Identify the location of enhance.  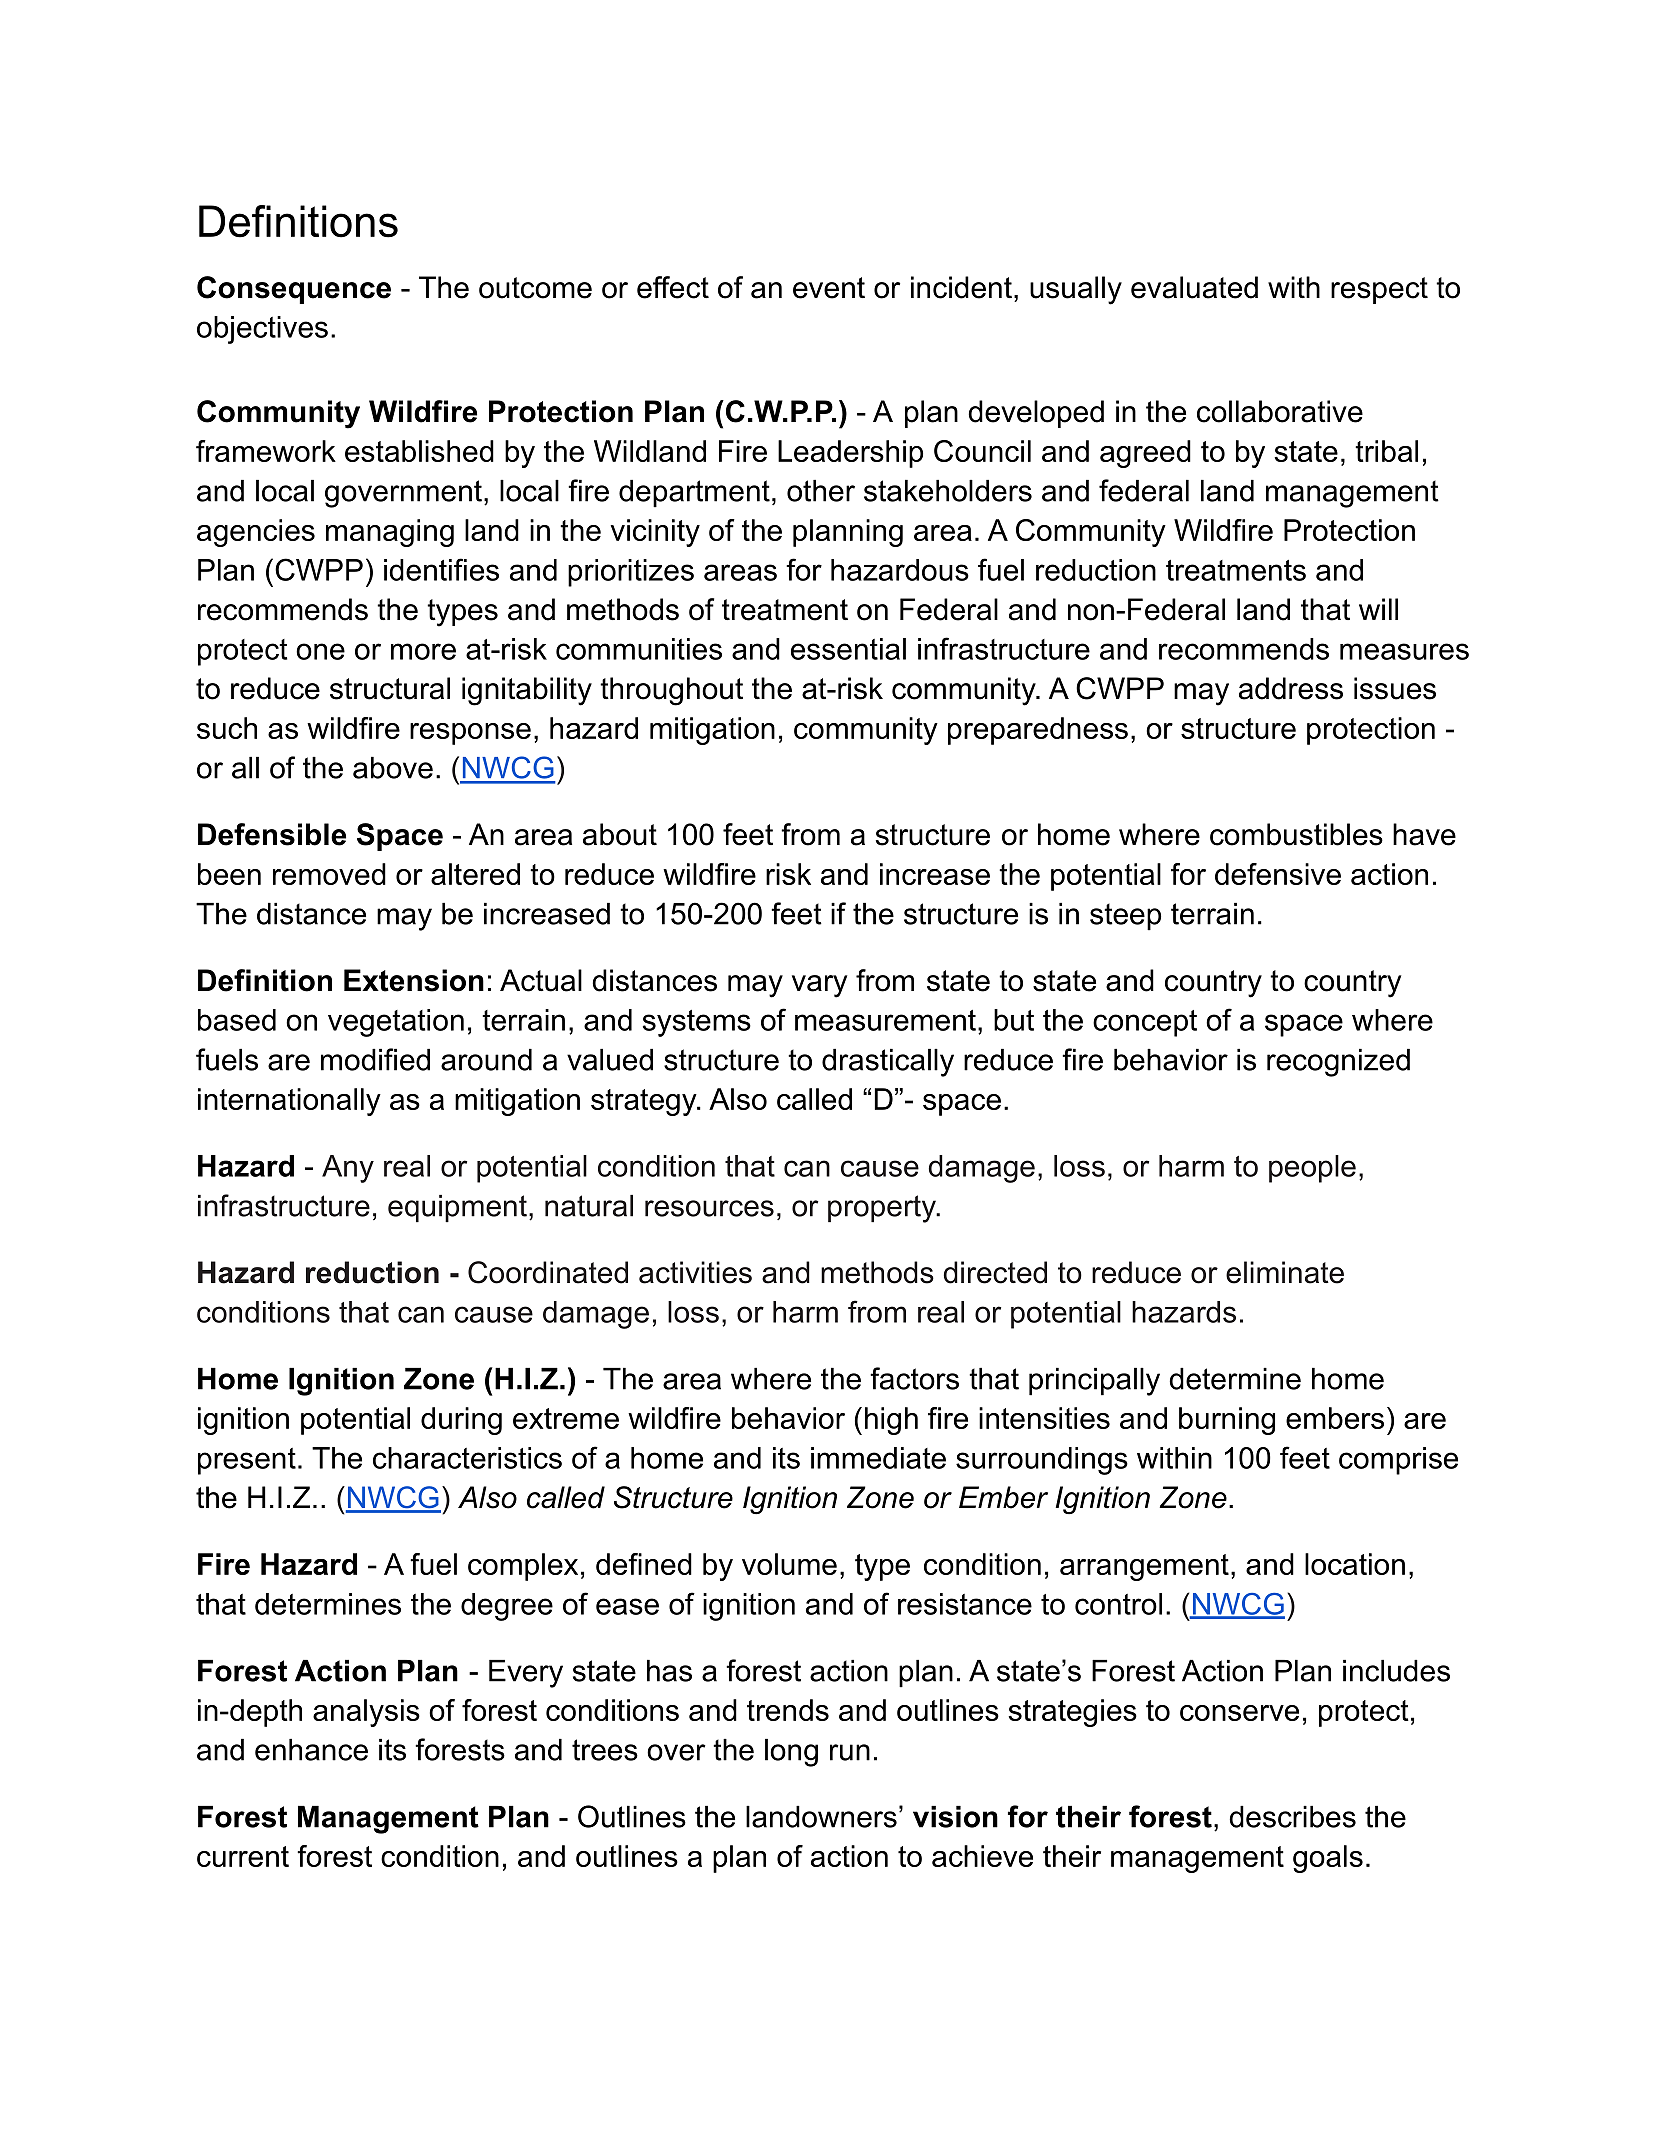
(311, 1750).
